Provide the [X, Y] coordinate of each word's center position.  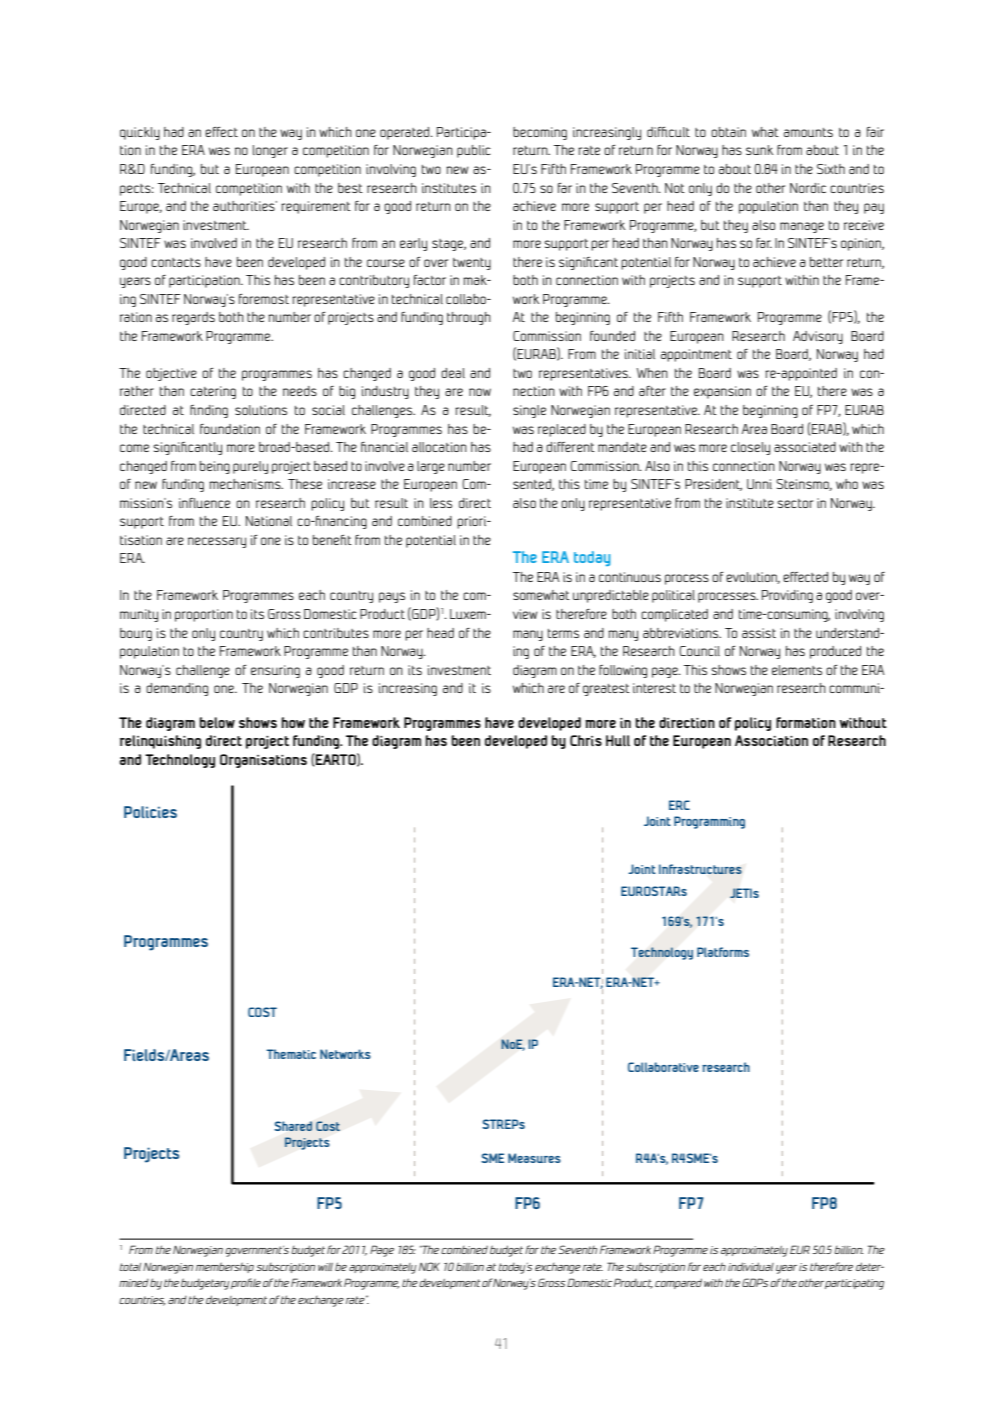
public [474, 151]
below [217, 722]
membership [225, 1267]
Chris [586, 740]
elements [797, 670]
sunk [759, 150]
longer [270, 151]
